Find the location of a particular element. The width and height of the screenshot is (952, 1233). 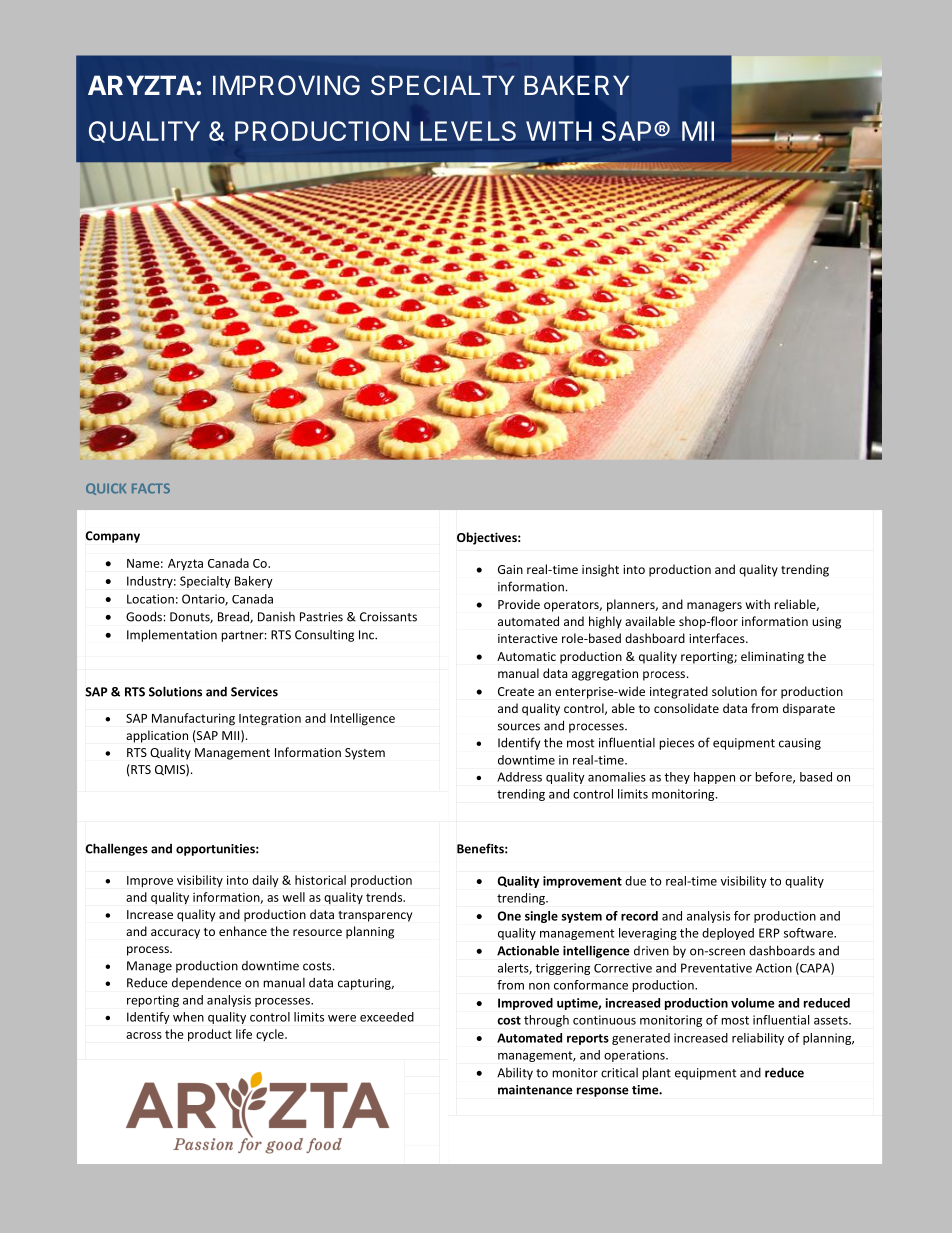

FACTS is located at coordinates (151, 488).
